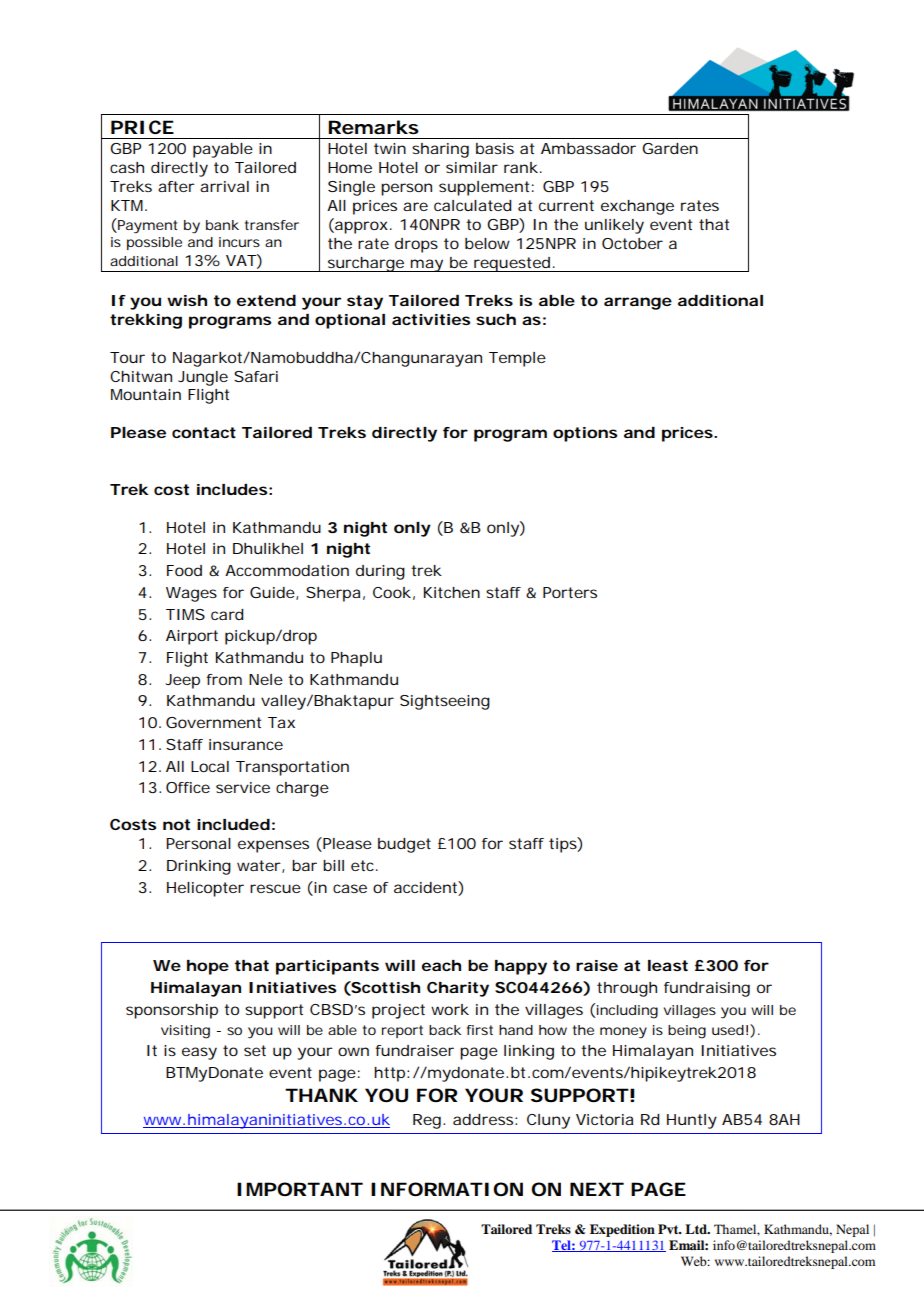 The image size is (924, 1308). I want to click on Pvt, so click(669, 1229).
